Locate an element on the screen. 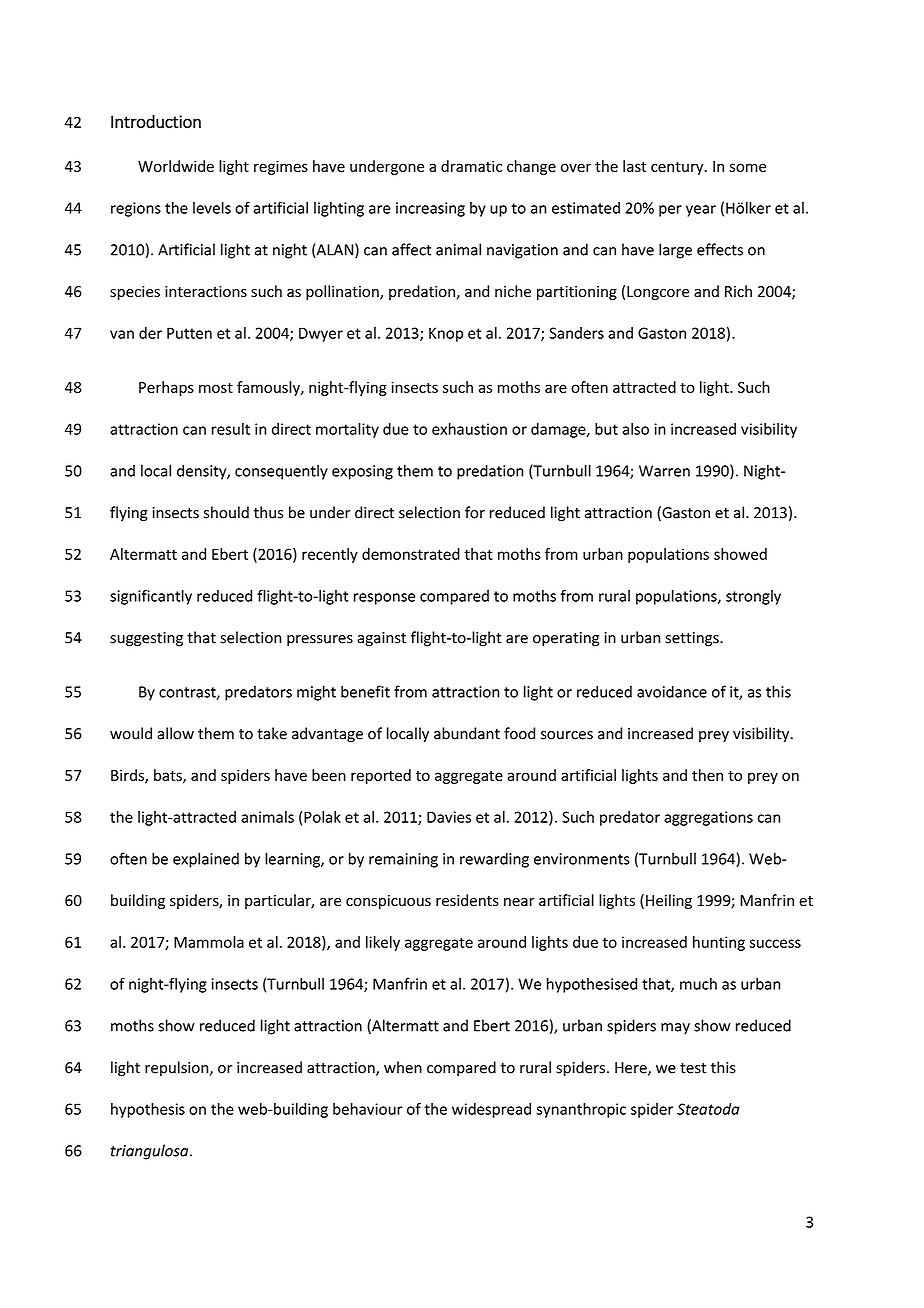 Image resolution: width=924 pixels, height=1308 pixels. test is located at coordinates (693, 1068).
